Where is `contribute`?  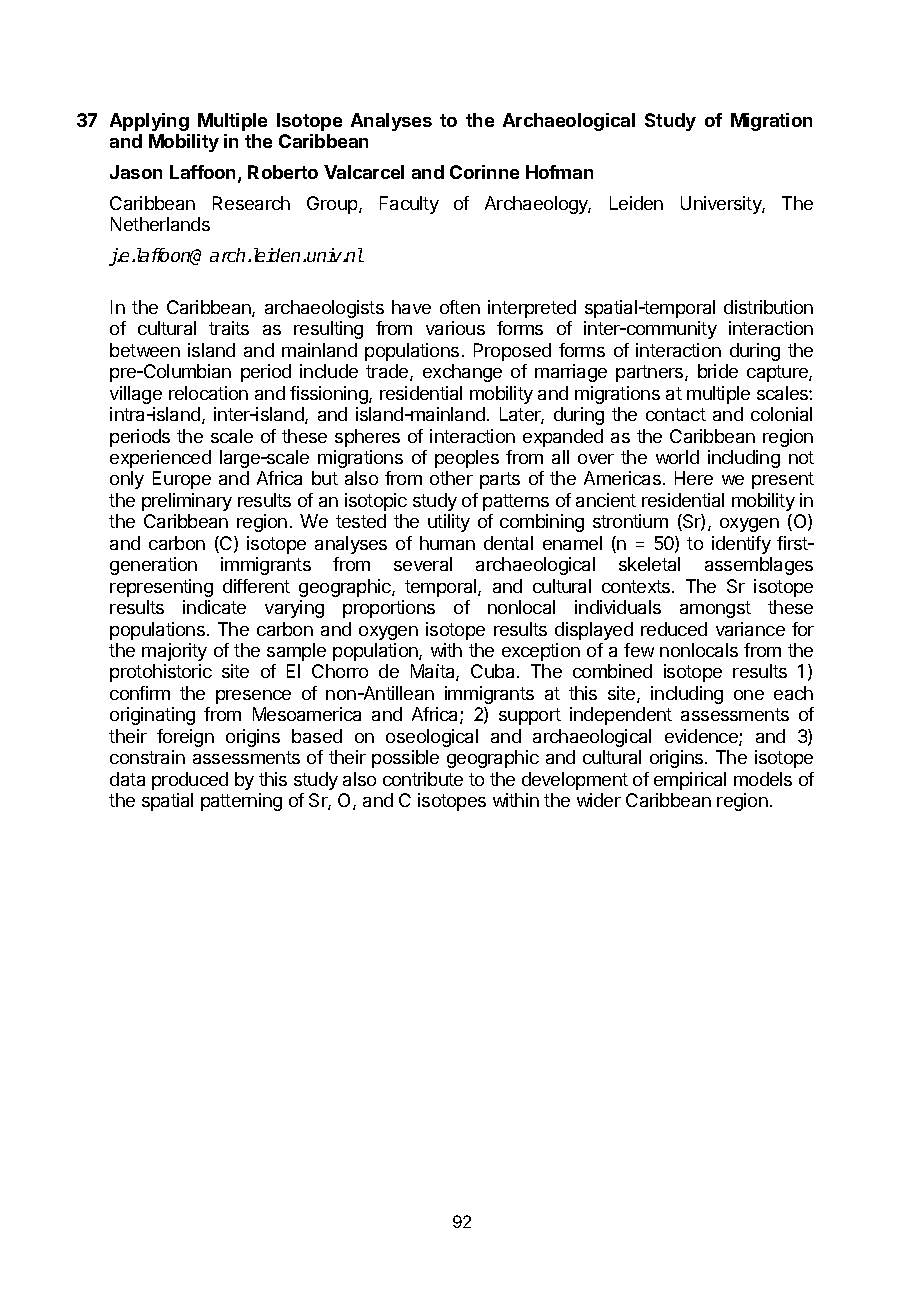 contribute is located at coordinates (423, 779).
